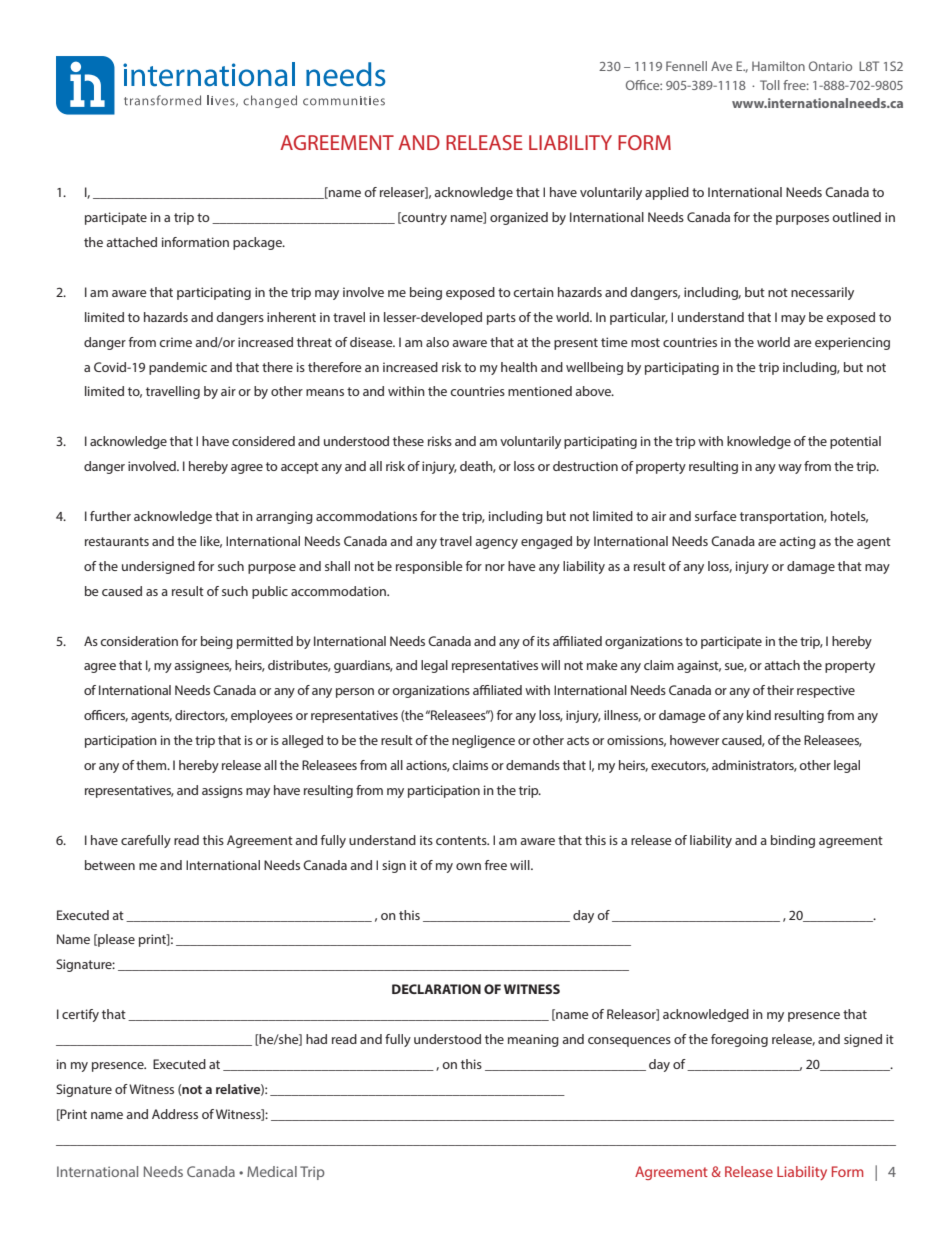  I want to click on consideration, so click(139, 641).
